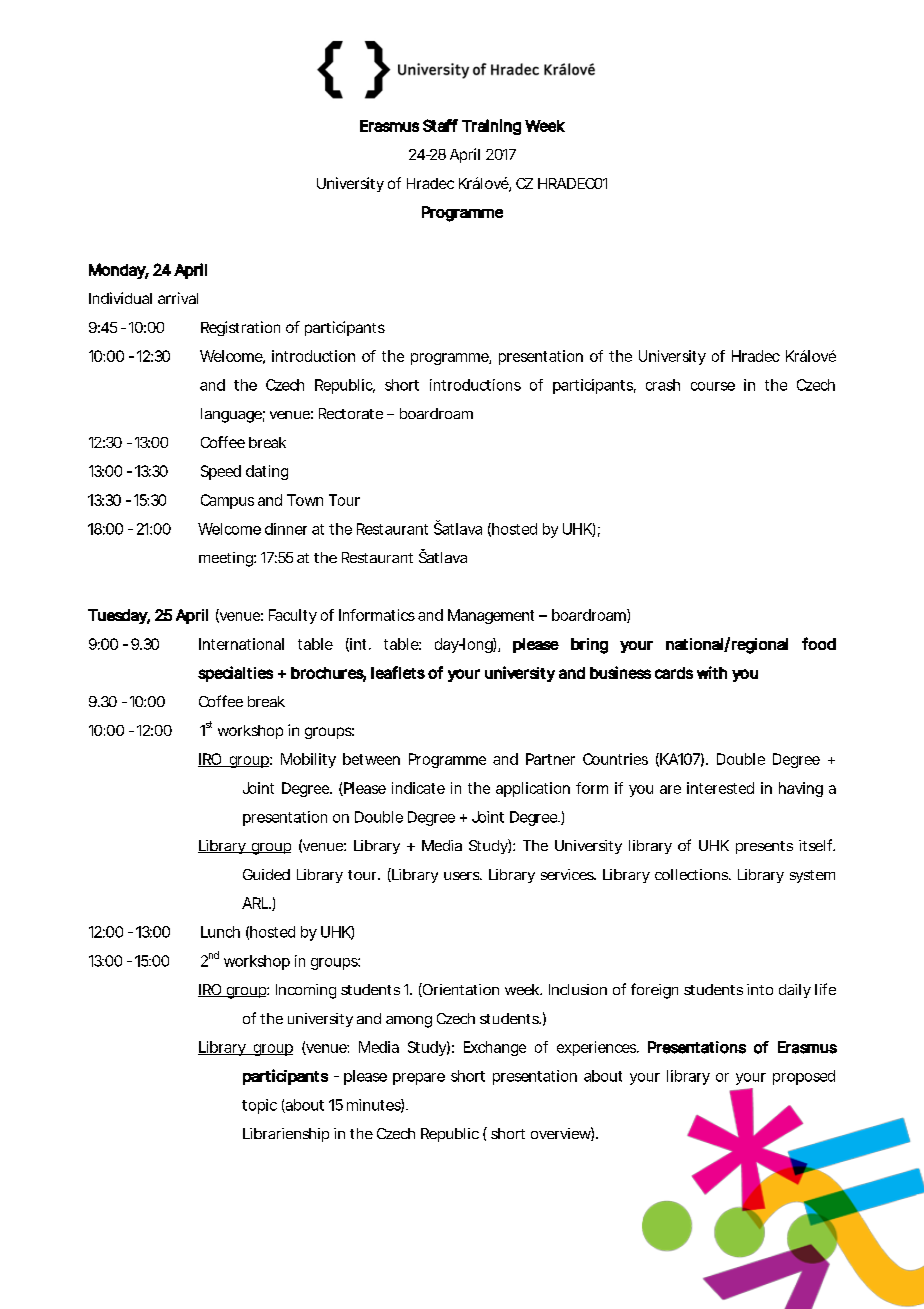 The image size is (924, 1309). Describe the element at coordinates (495, 1048) in the page. I see `Exchange` at that location.
